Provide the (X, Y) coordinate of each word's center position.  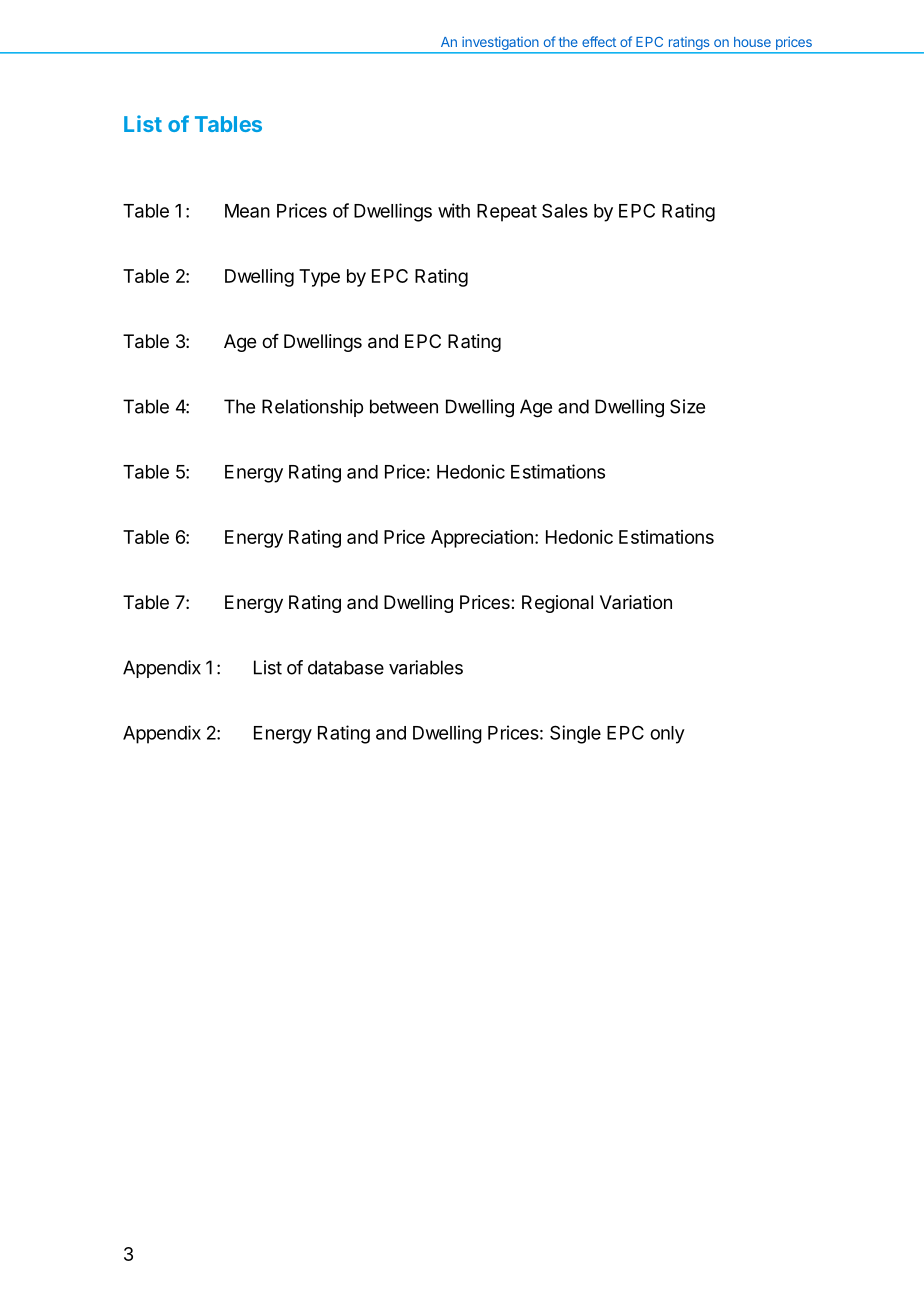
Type (319, 278)
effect (599, 41)
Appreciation (482, 539)
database (346, 667)
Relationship (312, 408)
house (752, 42)
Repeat (507, 213)
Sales (565, 210)
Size (687, 406)
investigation (500, 44)
